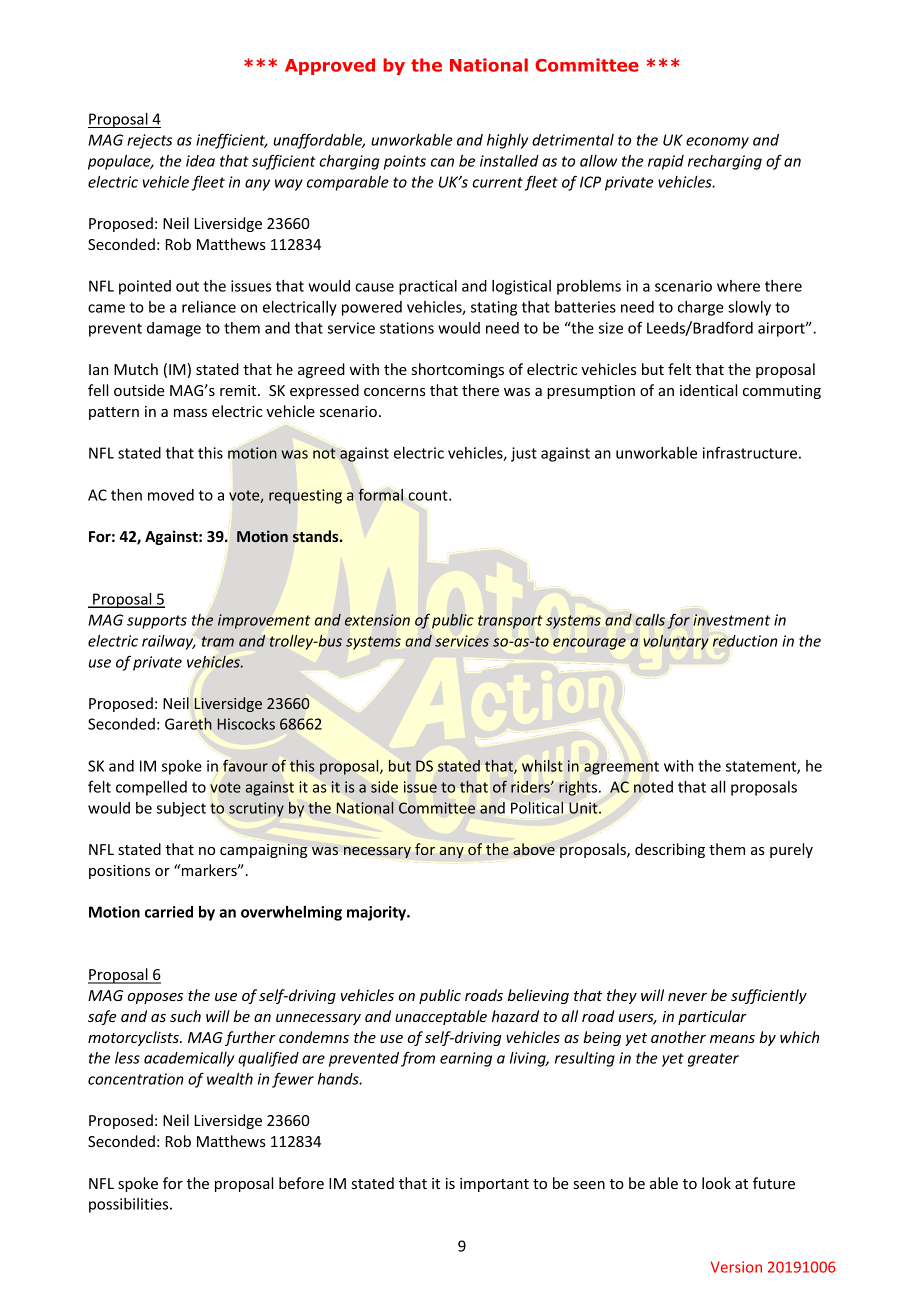 This image has height=1308, width=924. Describe the element at coordinates (301, 1183) in the image. I see `before` at that location.
